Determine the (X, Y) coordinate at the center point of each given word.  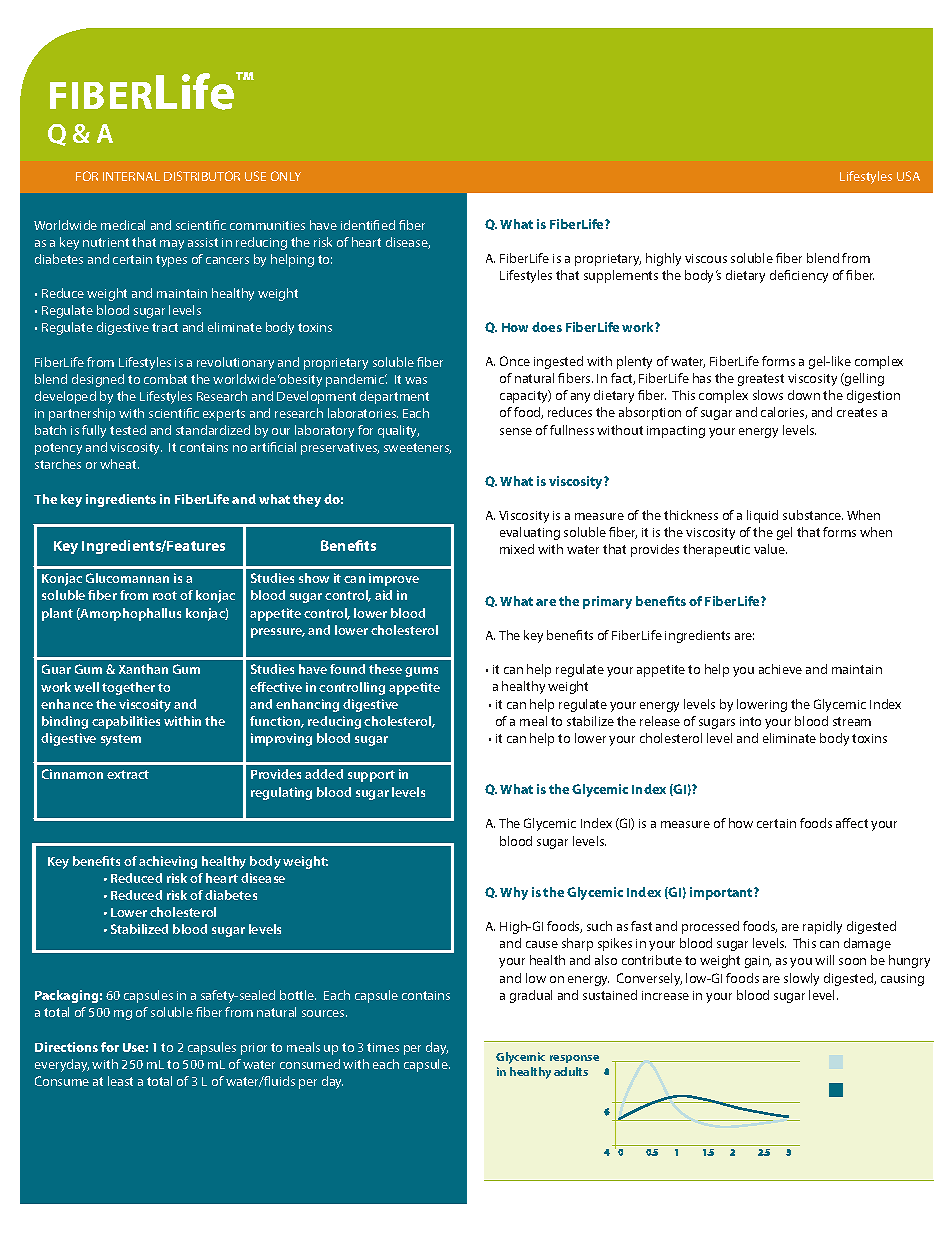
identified (368, 225)
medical (123, 225)
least (120, 1081)
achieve (780, 669)
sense (516, 431)
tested (128, 430)
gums (421, 672)
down (804, 395)
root (165, 595)
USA (908, 176)
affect (852, 823)
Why (514, 893)
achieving (168, 862)
